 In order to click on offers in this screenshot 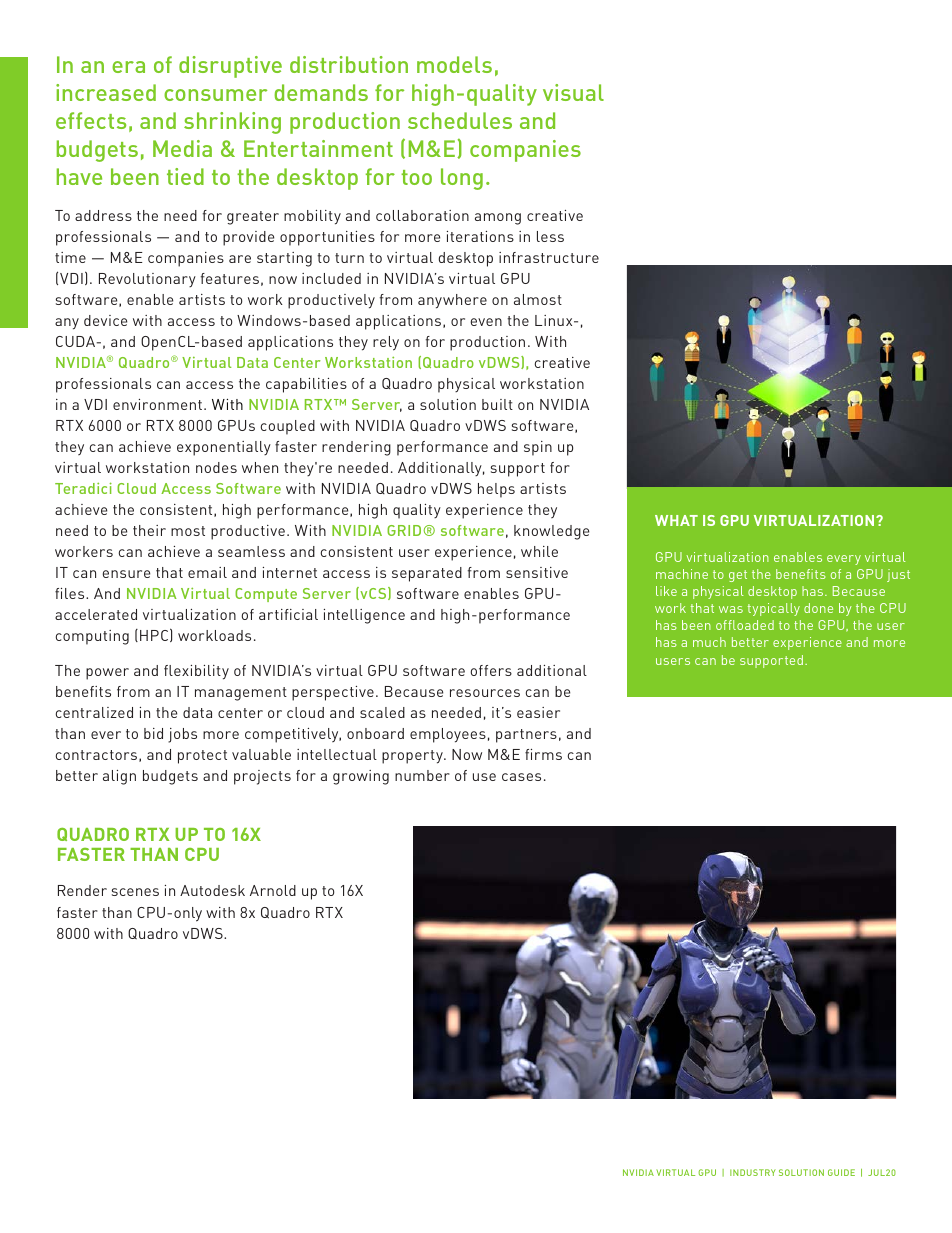, I will do `click(491, 670)`.
